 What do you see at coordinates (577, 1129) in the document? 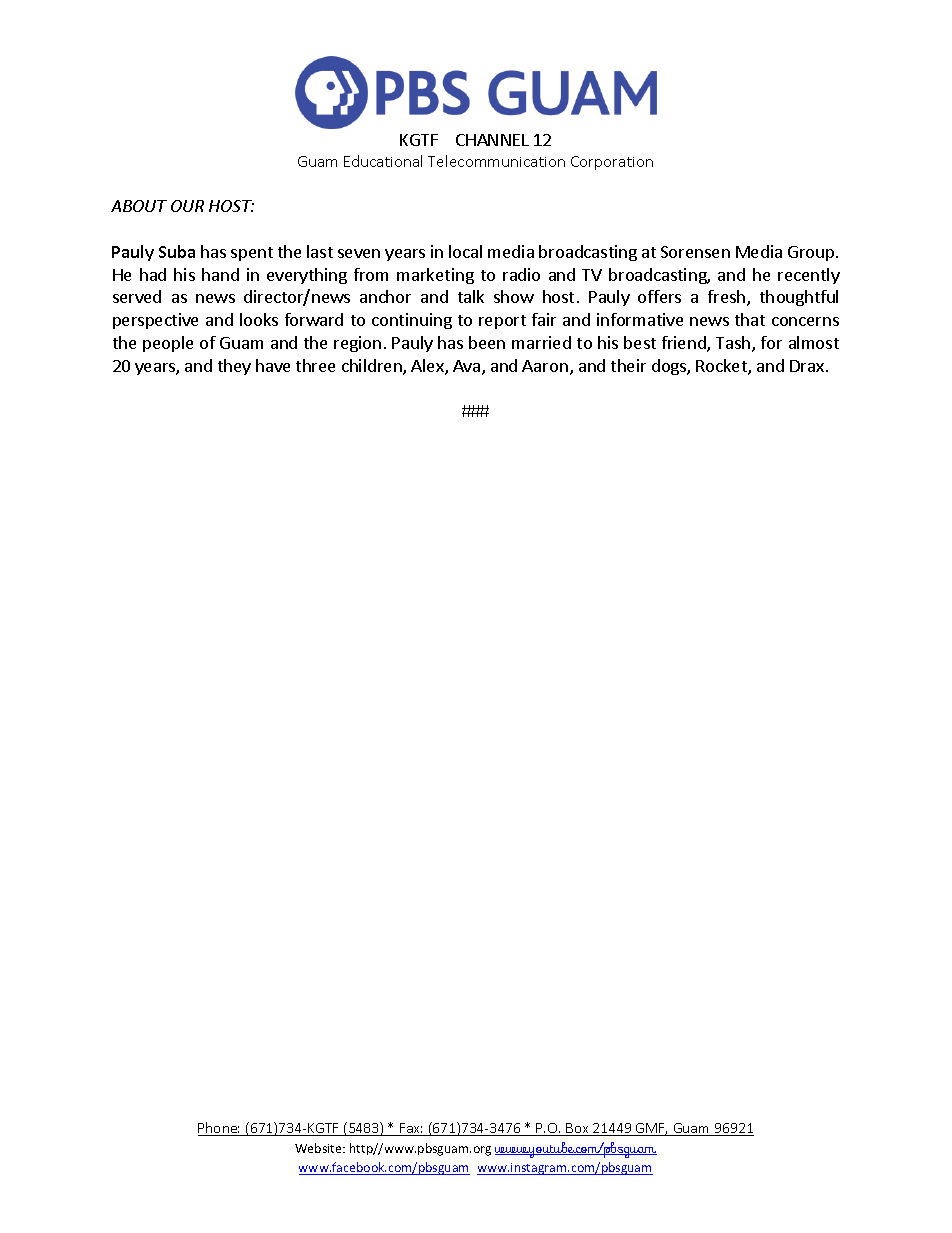
I see `Box` at bounding box center [577, 1129].
